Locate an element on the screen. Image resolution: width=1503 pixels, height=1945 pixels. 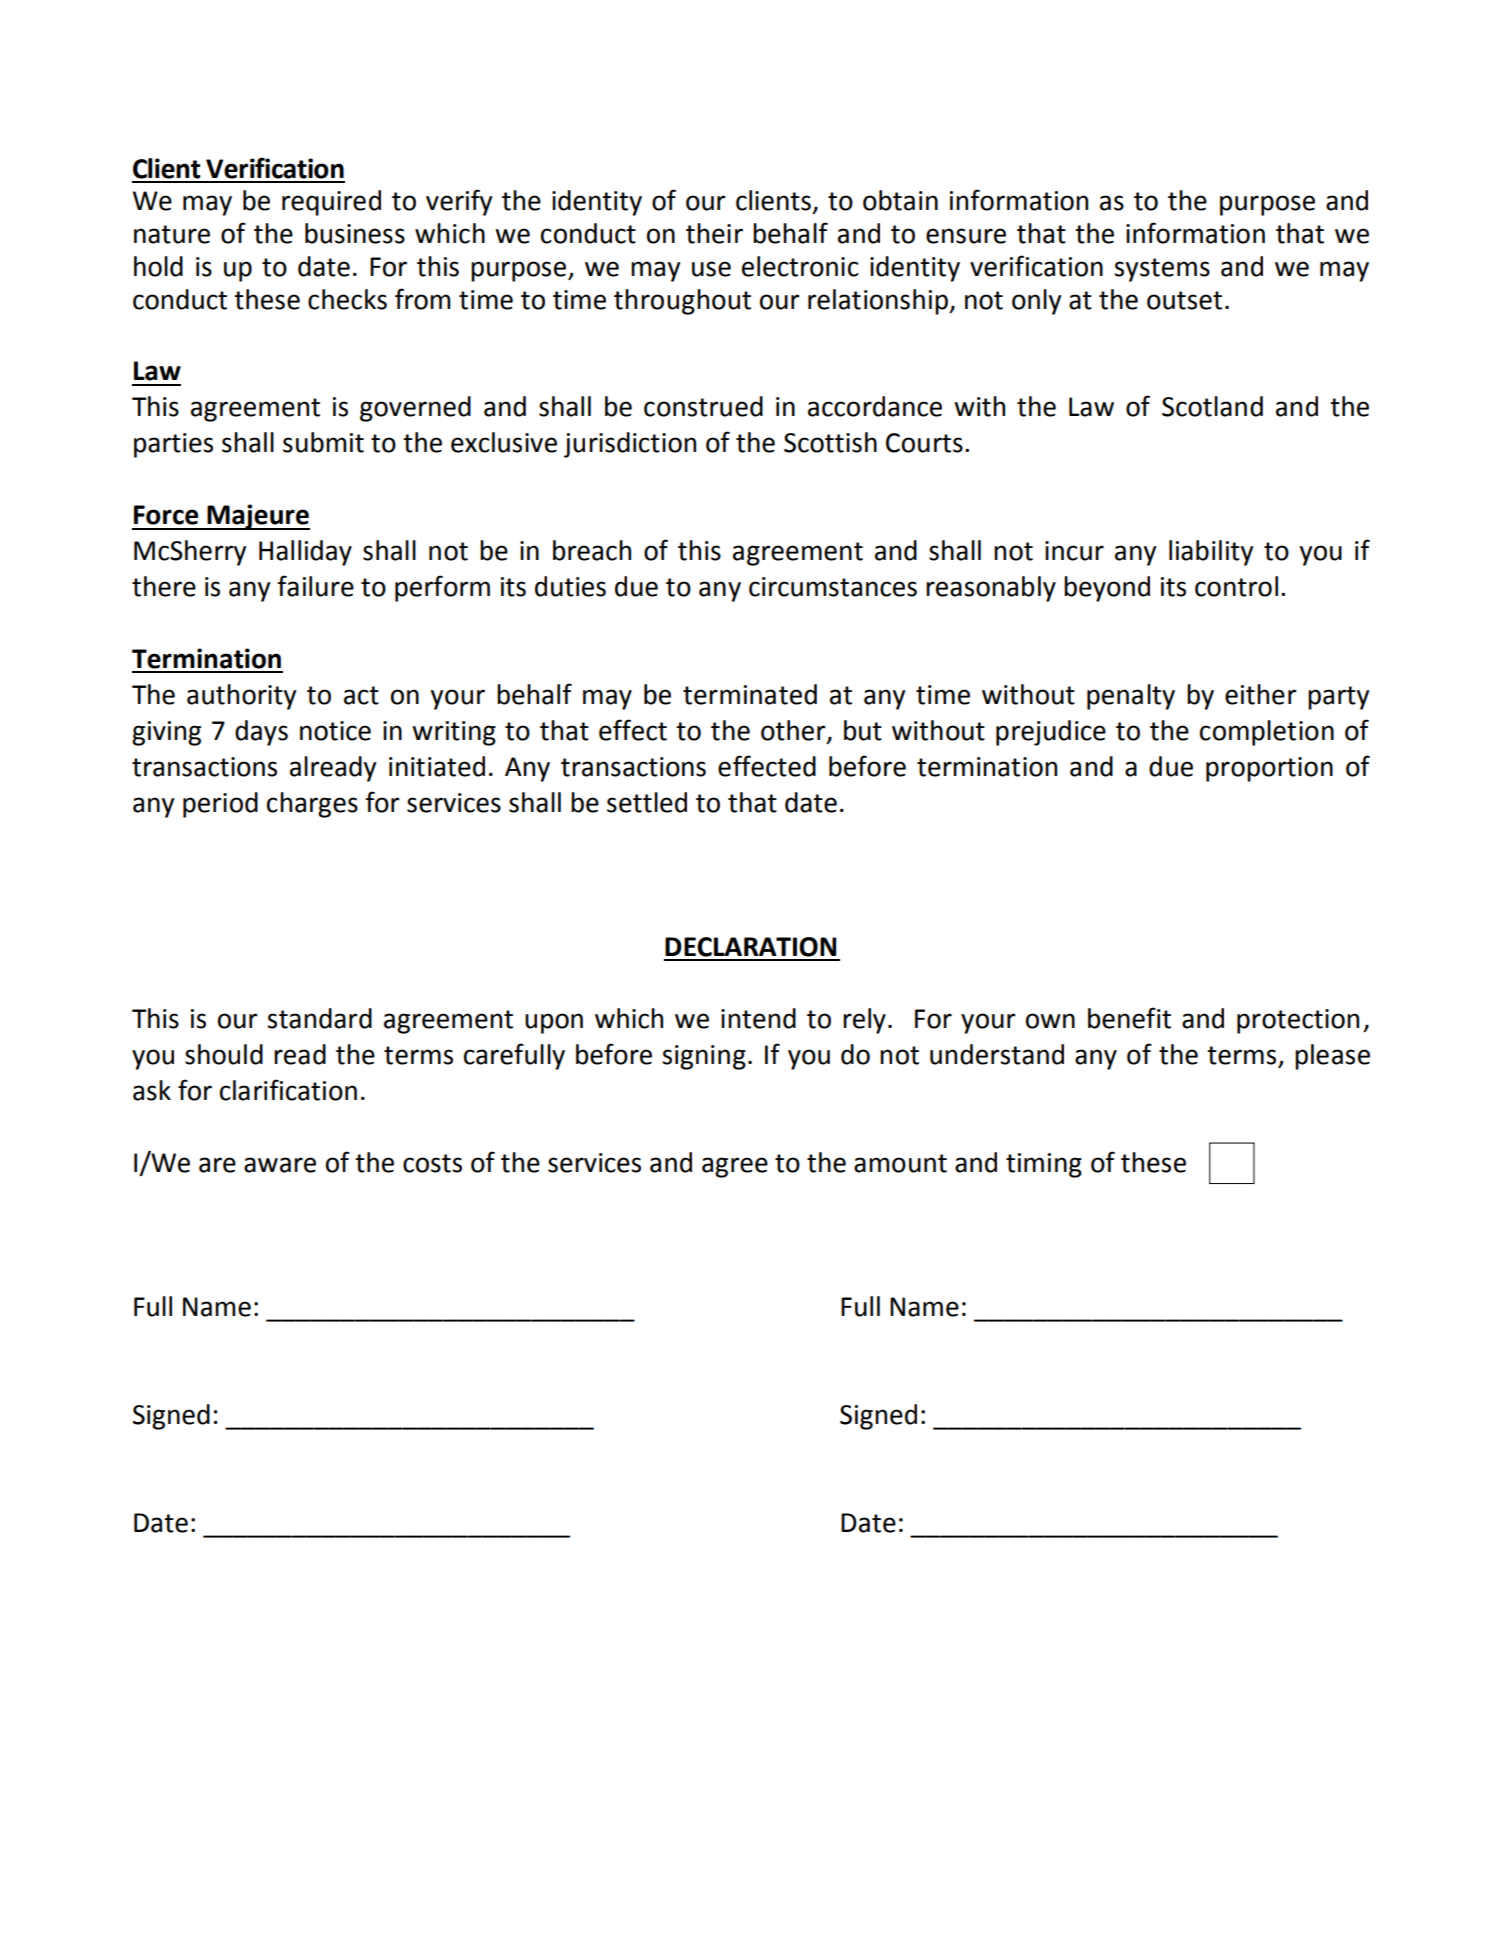
submit is located at coordinates (323, 442).
